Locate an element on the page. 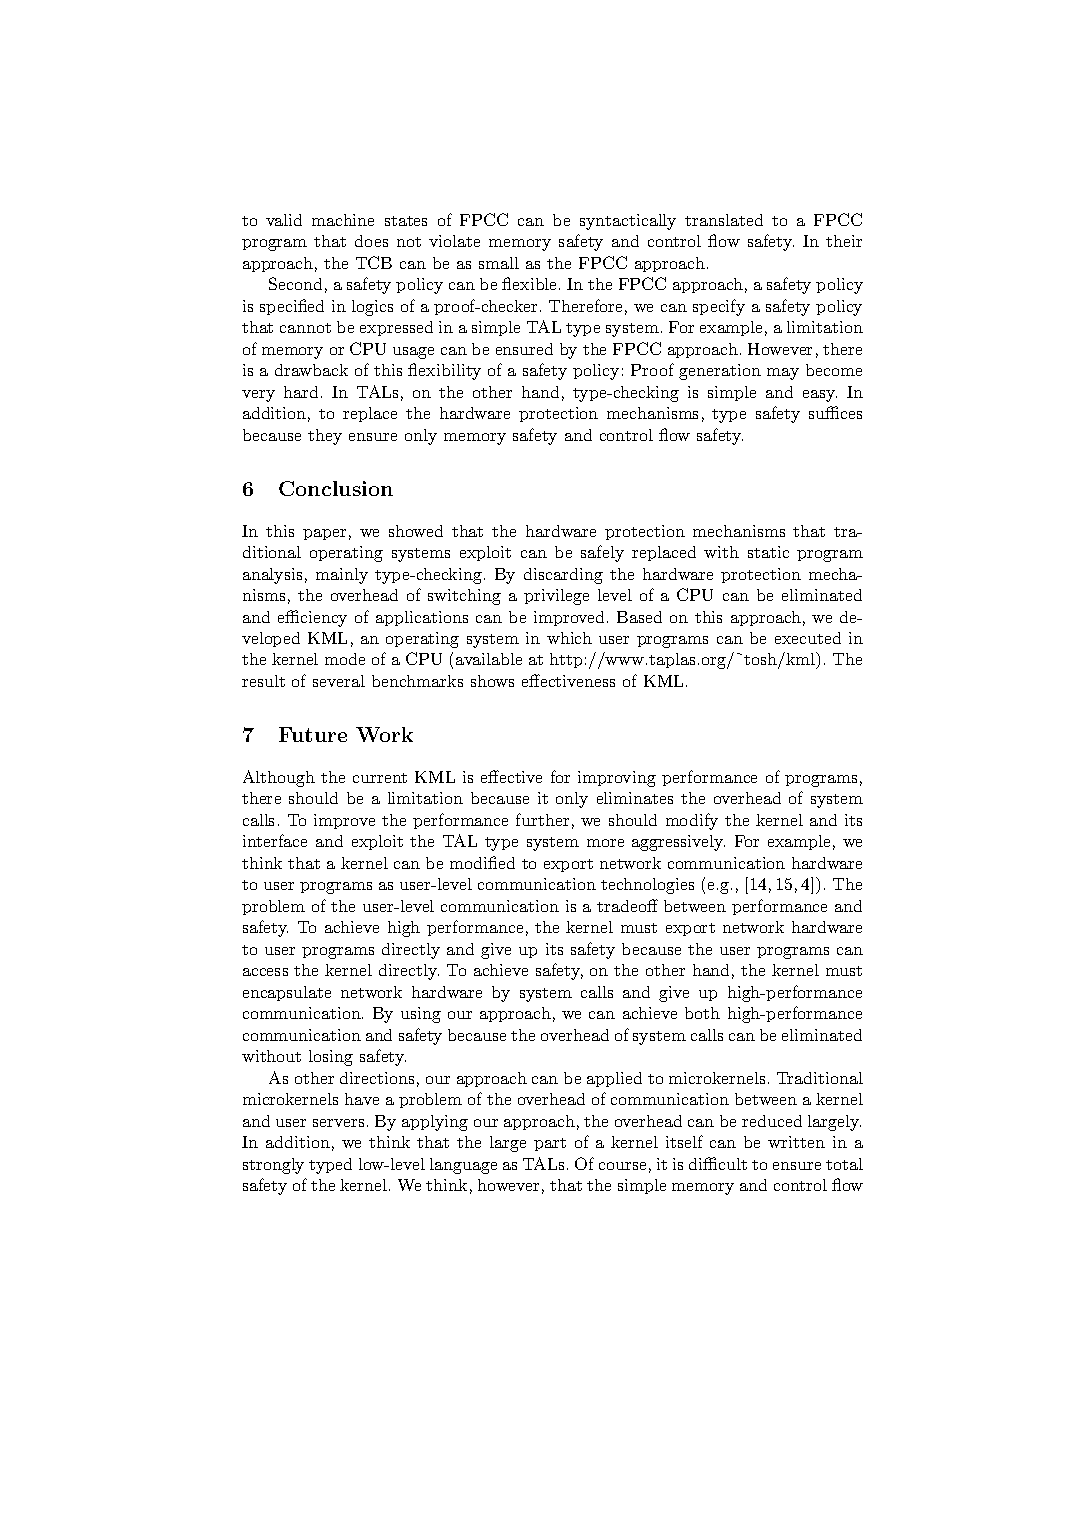  servers is located at coordinates (338, 1123).
